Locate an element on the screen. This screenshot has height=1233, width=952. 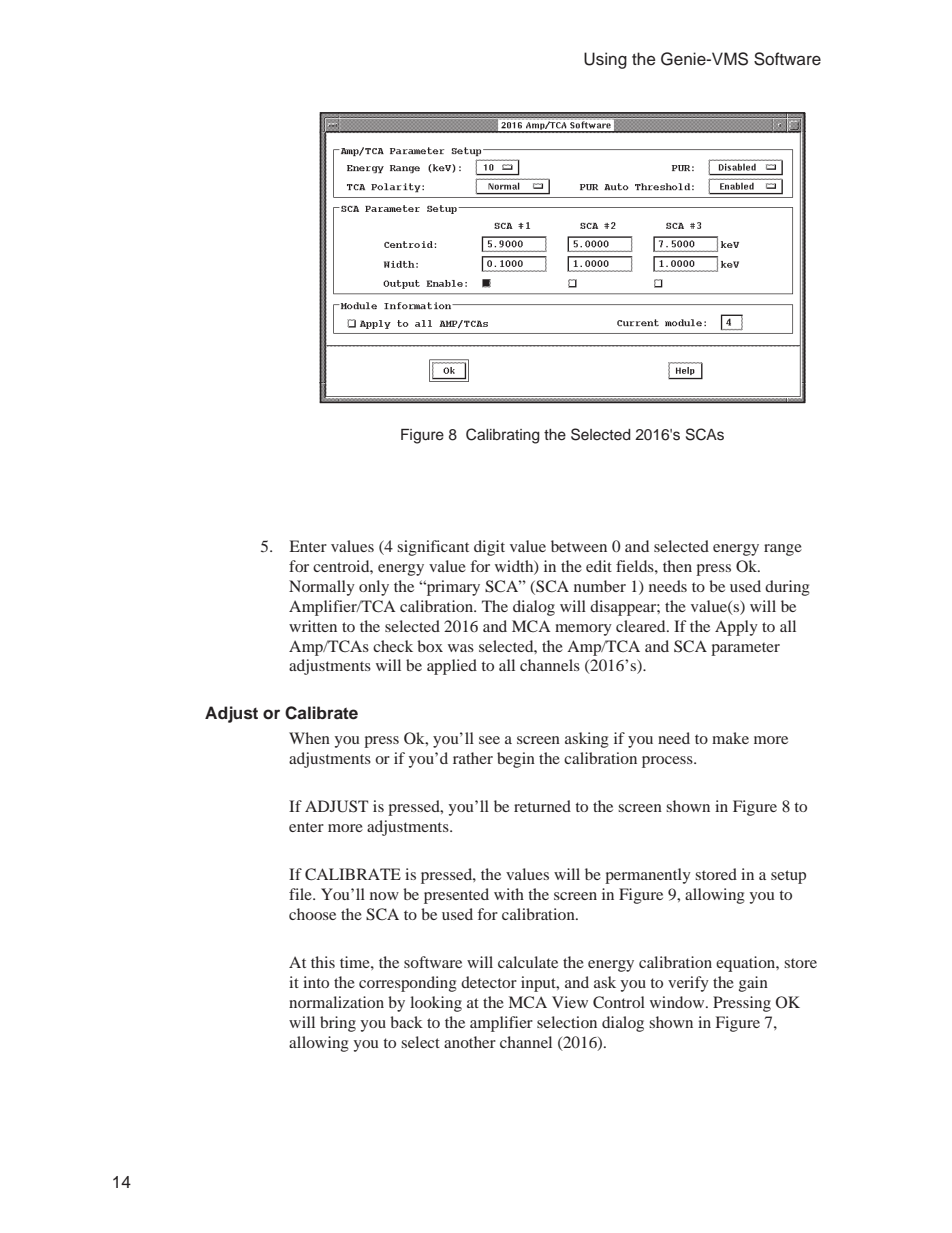
Calibrating is located at coordinates (503, 436).
